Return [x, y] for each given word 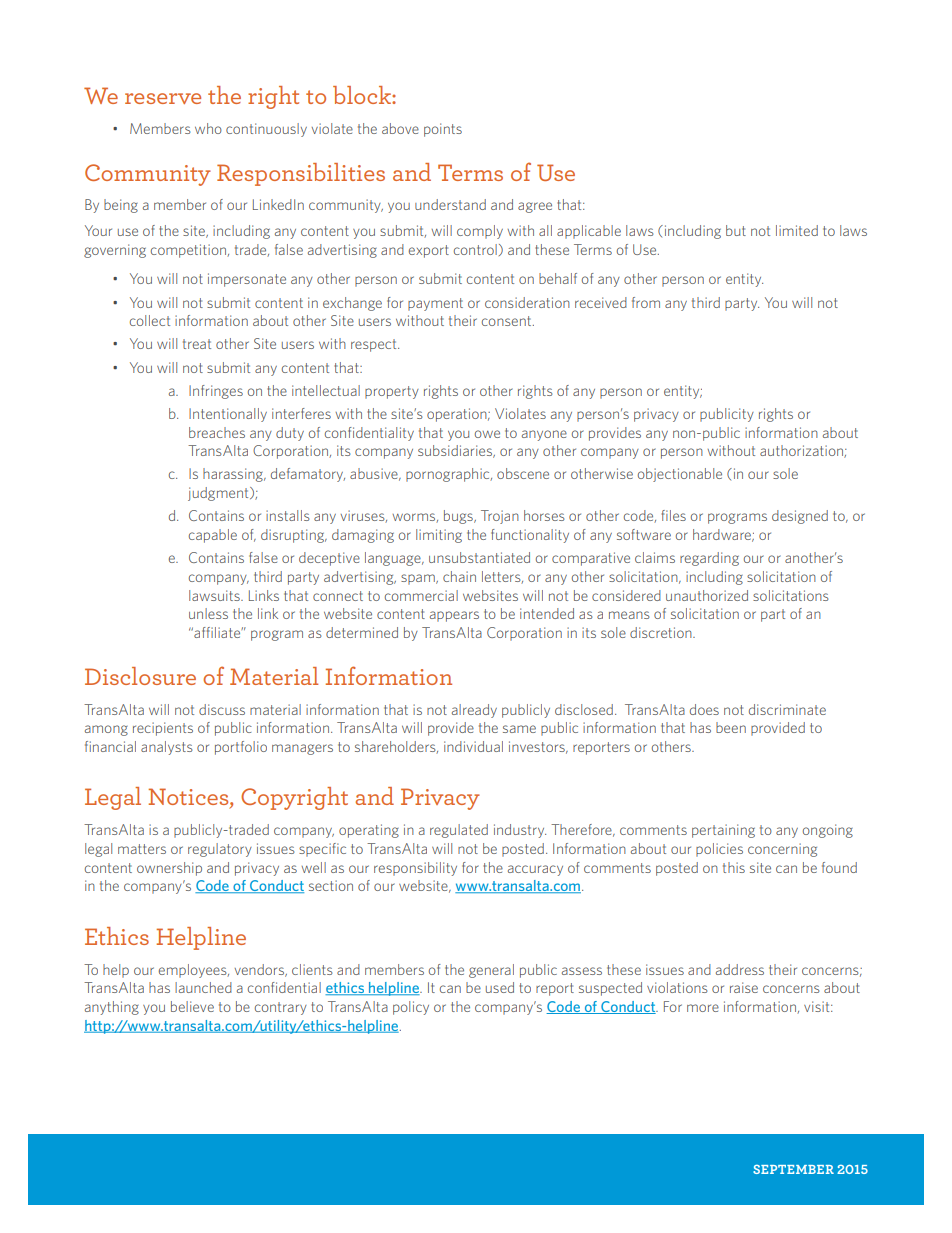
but [736, 230]
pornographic [449, 475]
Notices [190, 798]
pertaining [723, 831]
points [443, 130]
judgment [219, 494]
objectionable [680, 475]
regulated [459, 831]
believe [192, 1006]
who [208, 128]
